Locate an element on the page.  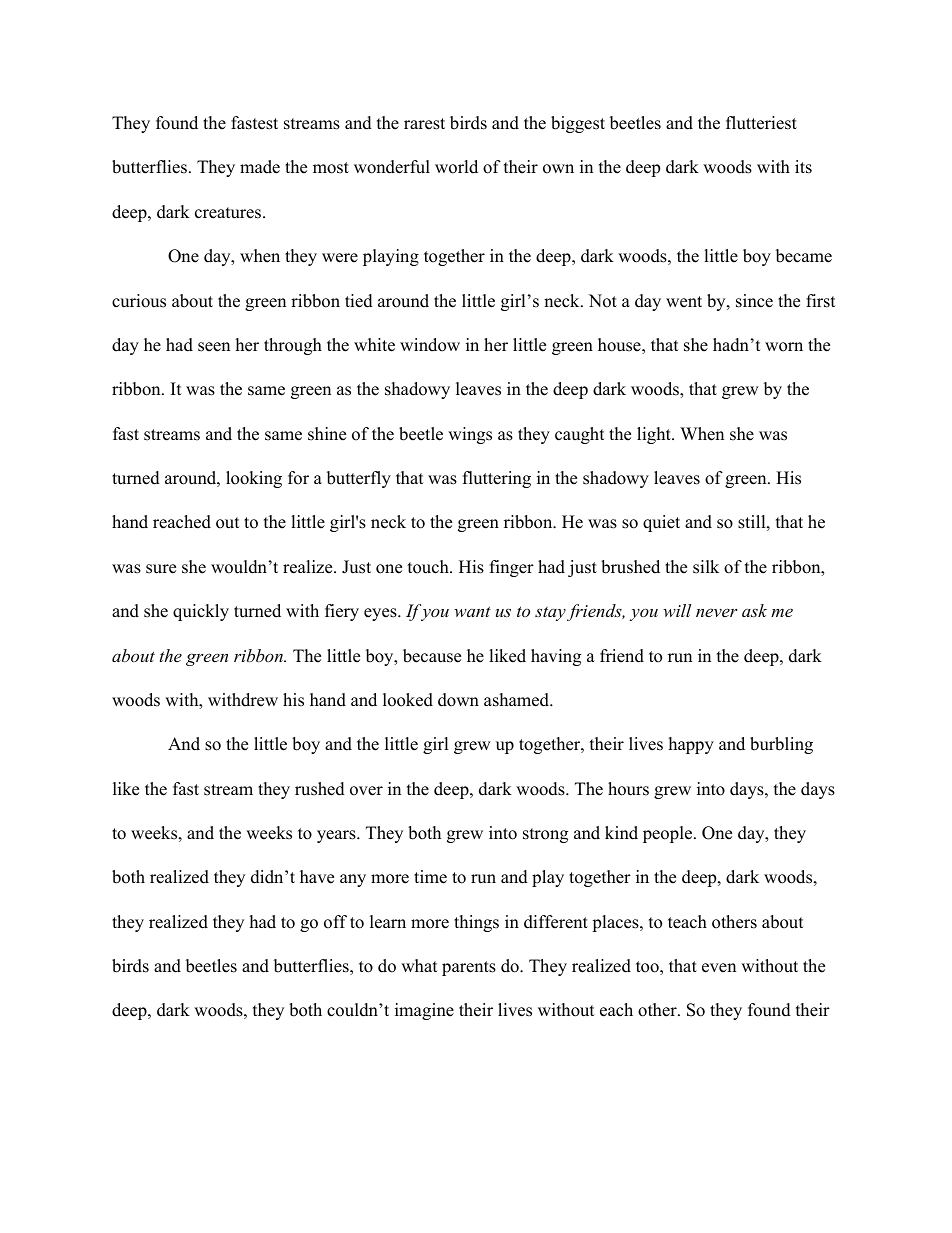
finger is located at coordinates (512, 568).
